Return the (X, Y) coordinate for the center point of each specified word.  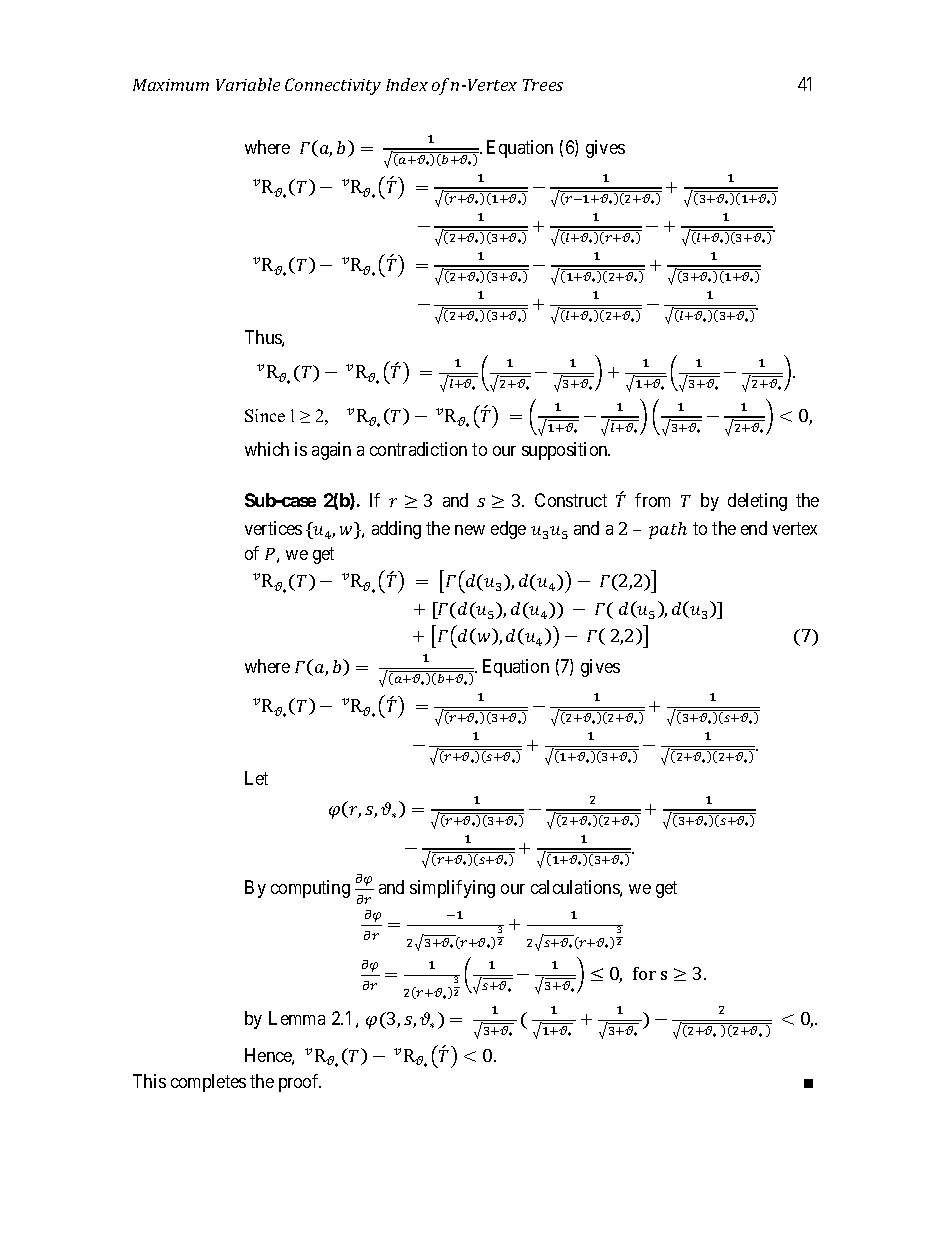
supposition (566, 451)
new (470, 530)
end (754, 528)
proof (300, 1083)
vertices (273, 528)
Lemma (297, 1018)
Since (265, 415)
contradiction (418, 449)
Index (407, 84)
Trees (543, 85)
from (652, 500)
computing (310, 889)
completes (208, 1083)
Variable (248, 84)
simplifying (452, 889)
